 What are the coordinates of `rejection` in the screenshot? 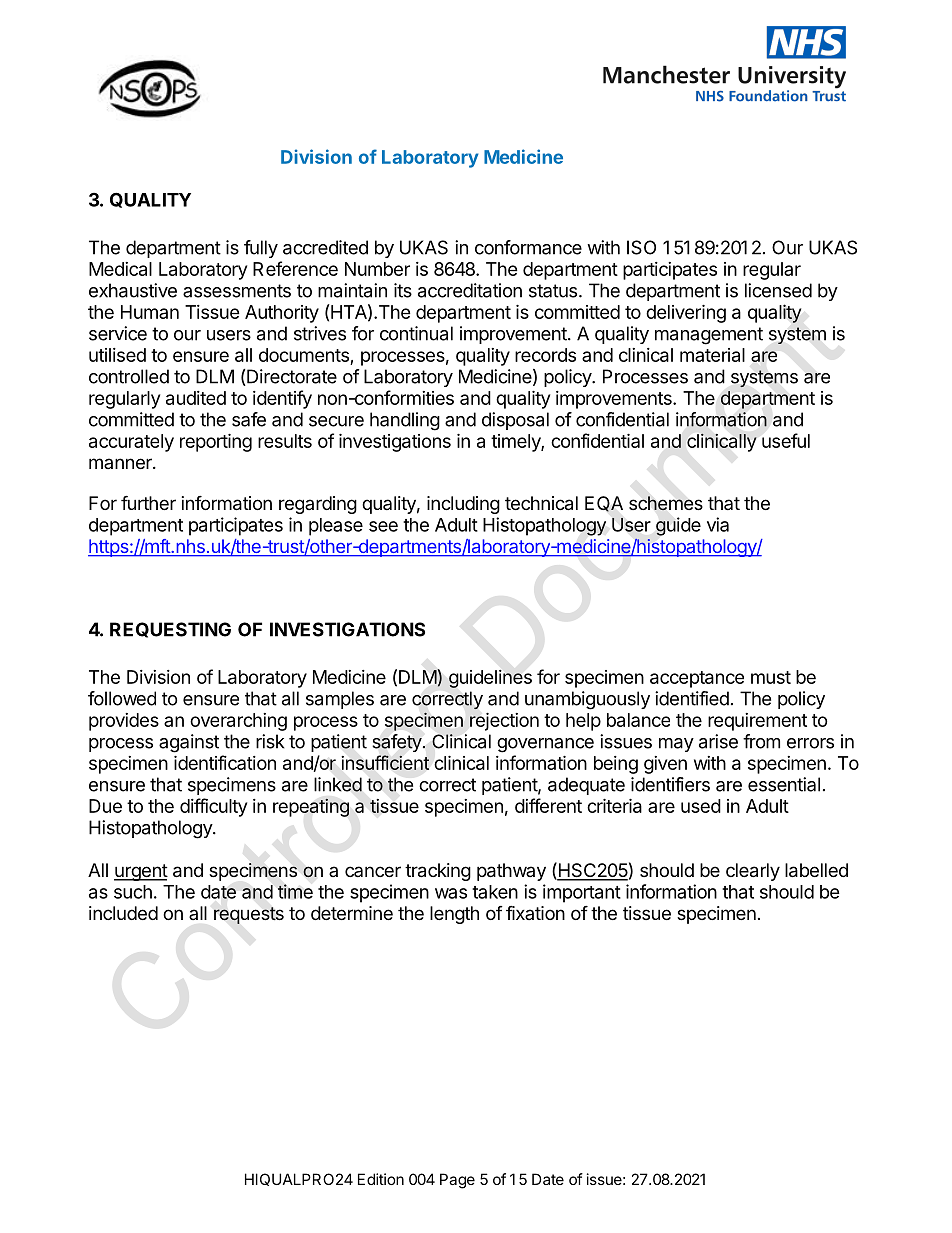 It's located at (504, 722).
